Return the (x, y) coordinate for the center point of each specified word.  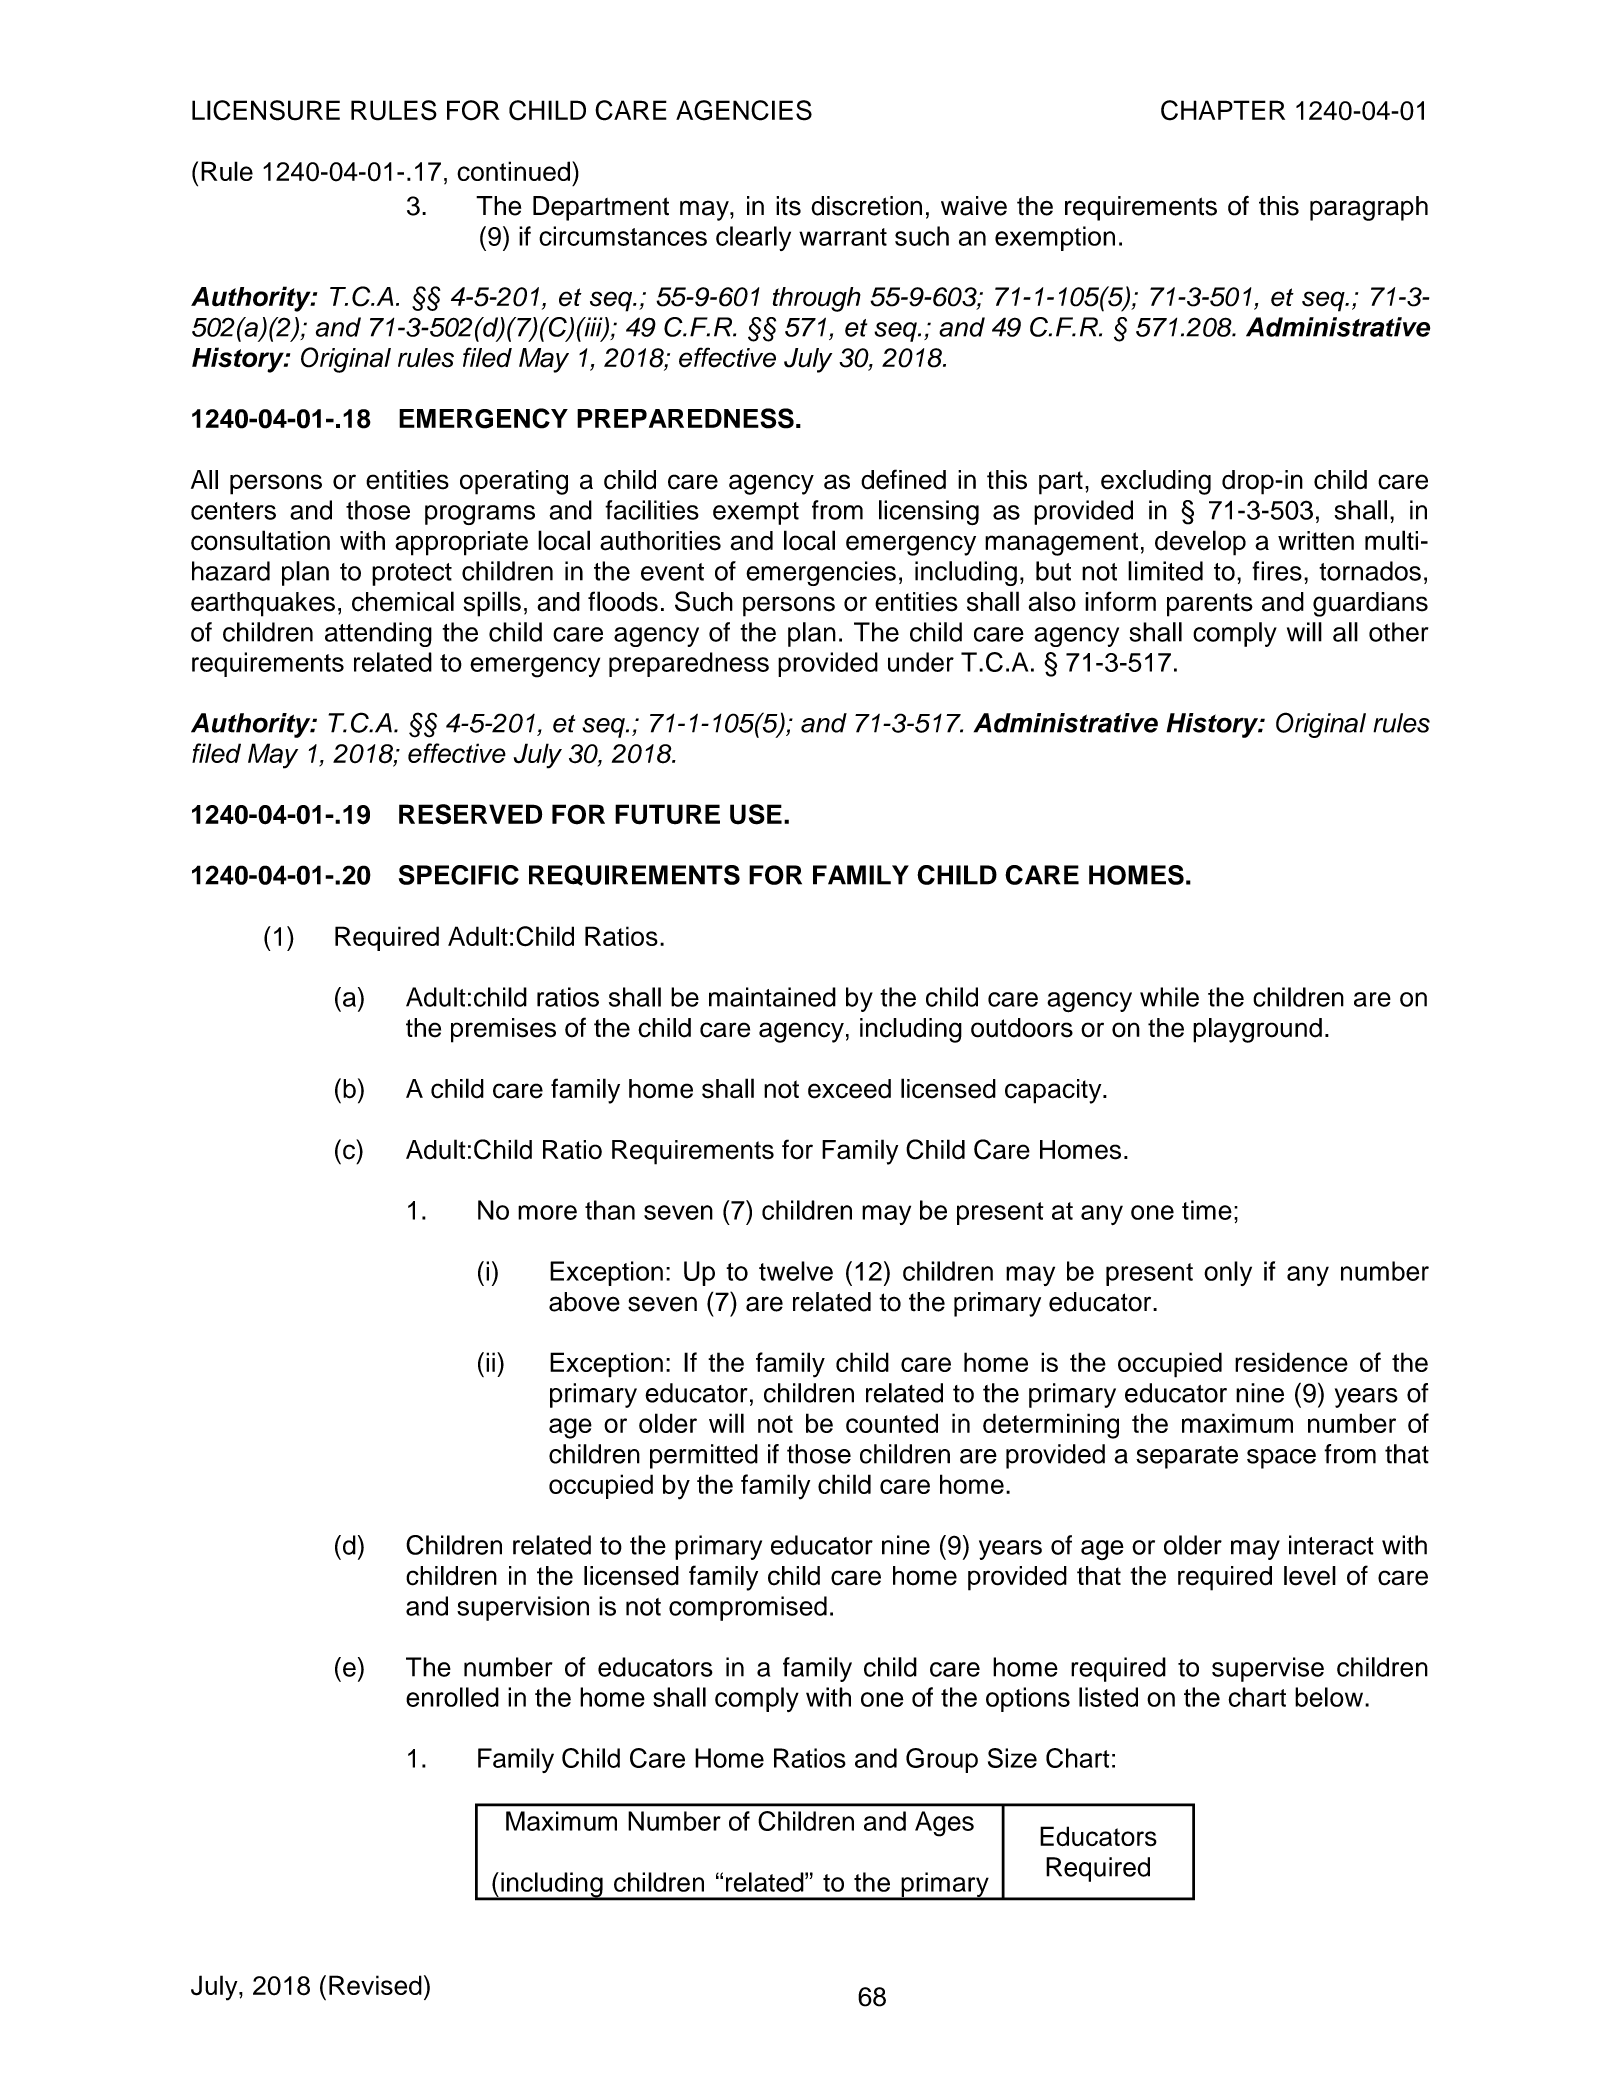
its (788, 206)
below (1330, 1697)
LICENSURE (266, 110)
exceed (849, 1089)
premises (503, 1030)
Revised (375, 1985)
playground (1257, 1030)
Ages (944, 1824)
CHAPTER (1223, 110)
